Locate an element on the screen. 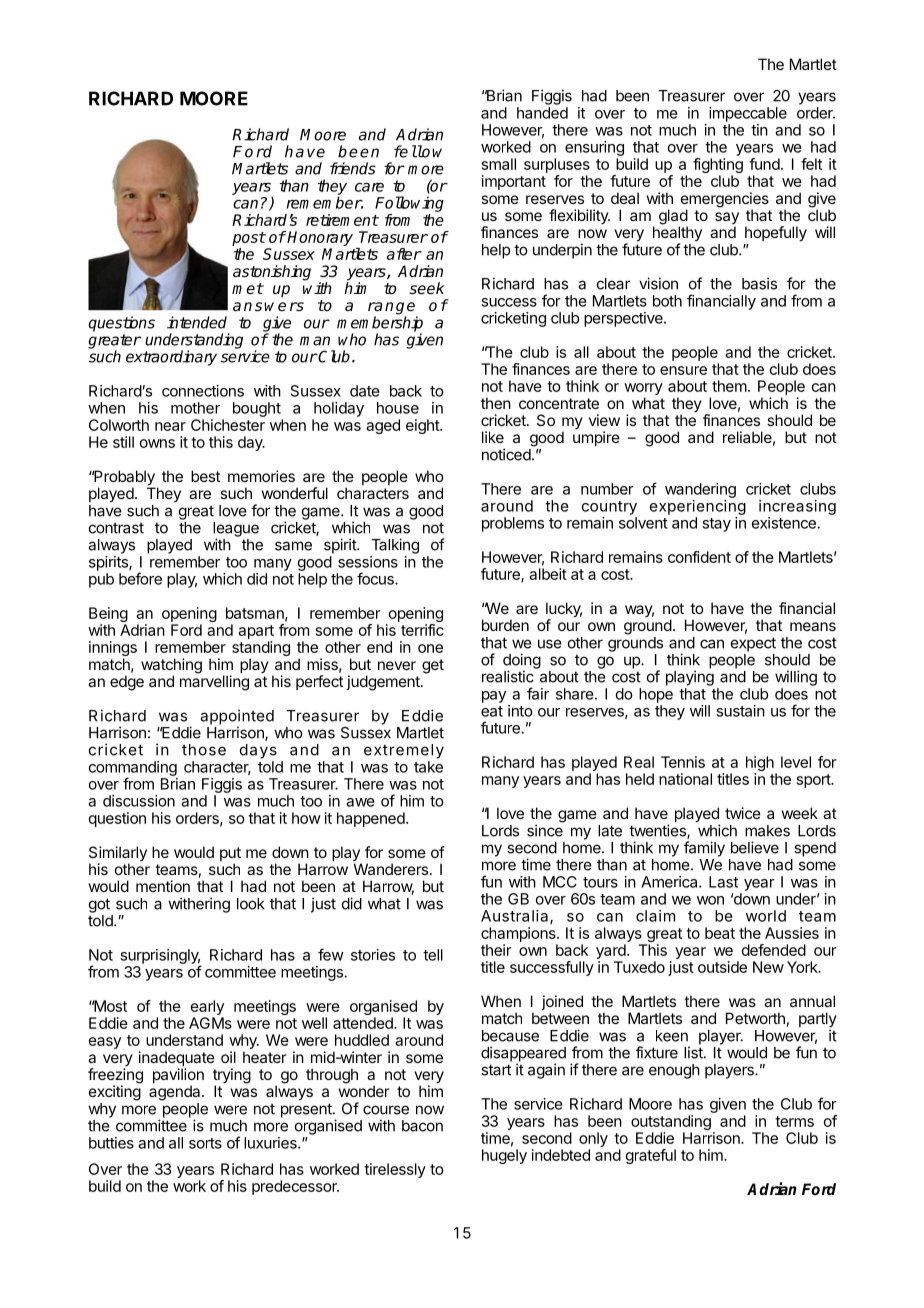 Image resolution: width=924 pixels, height=1308 pixels. watching is located at coordinates (171, 667).
